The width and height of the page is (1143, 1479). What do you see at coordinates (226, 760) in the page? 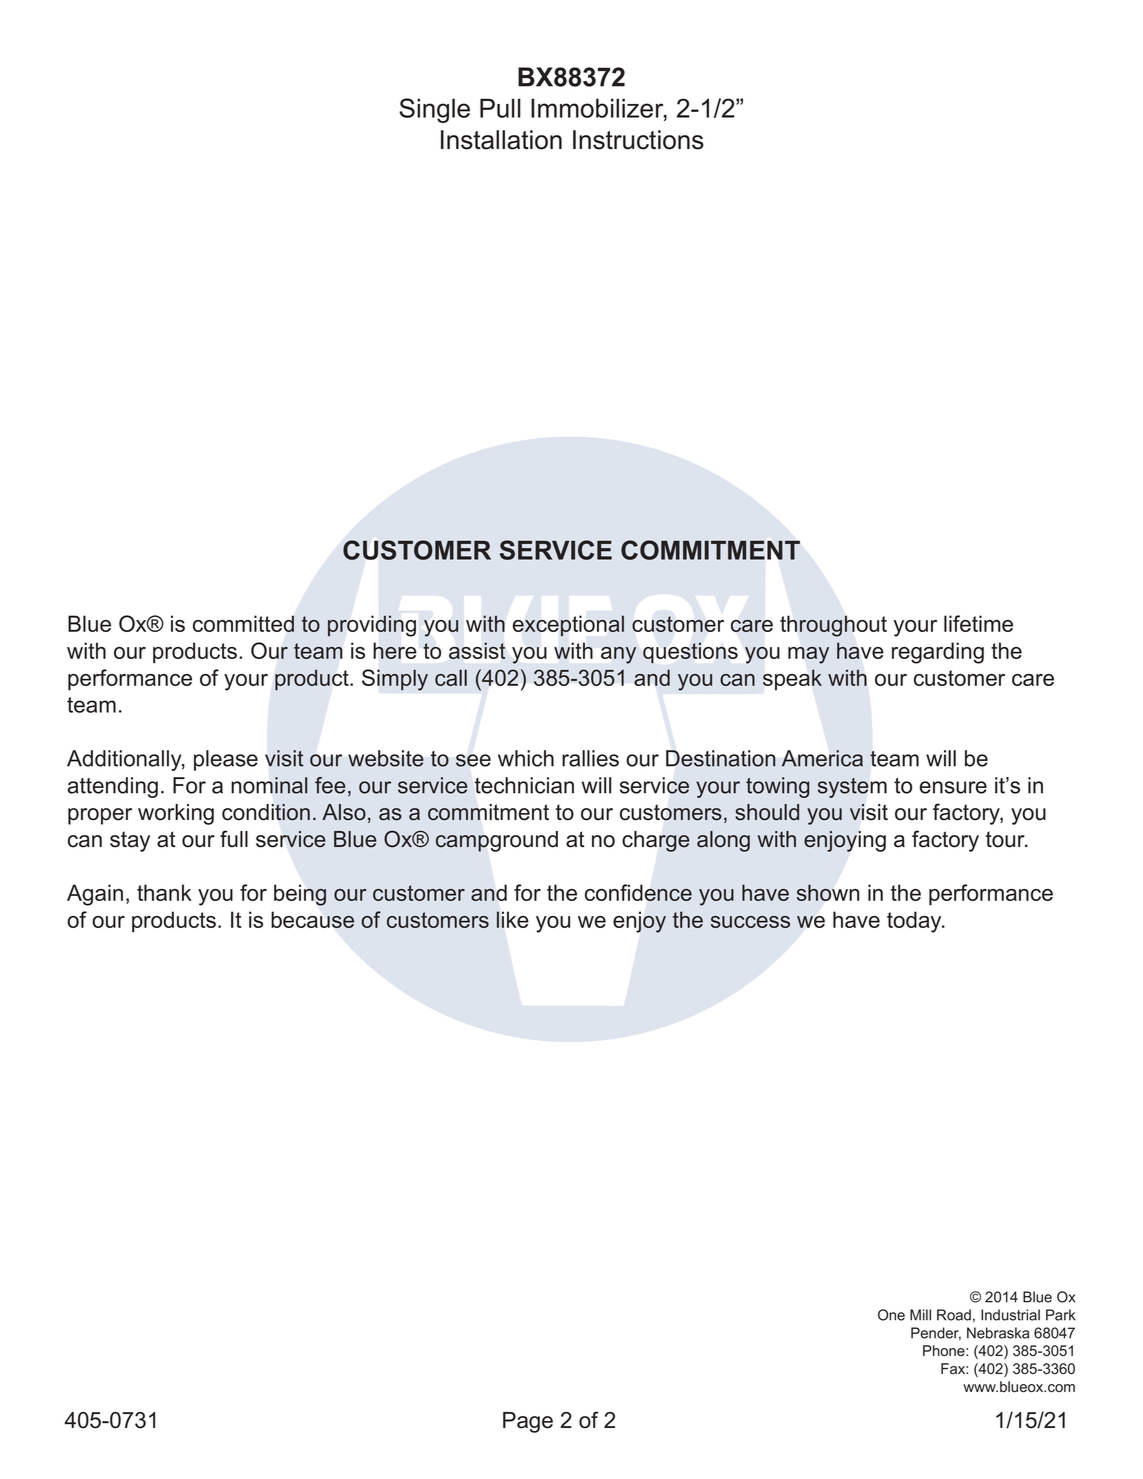
I see `please` at bounding box center [226, 760].
